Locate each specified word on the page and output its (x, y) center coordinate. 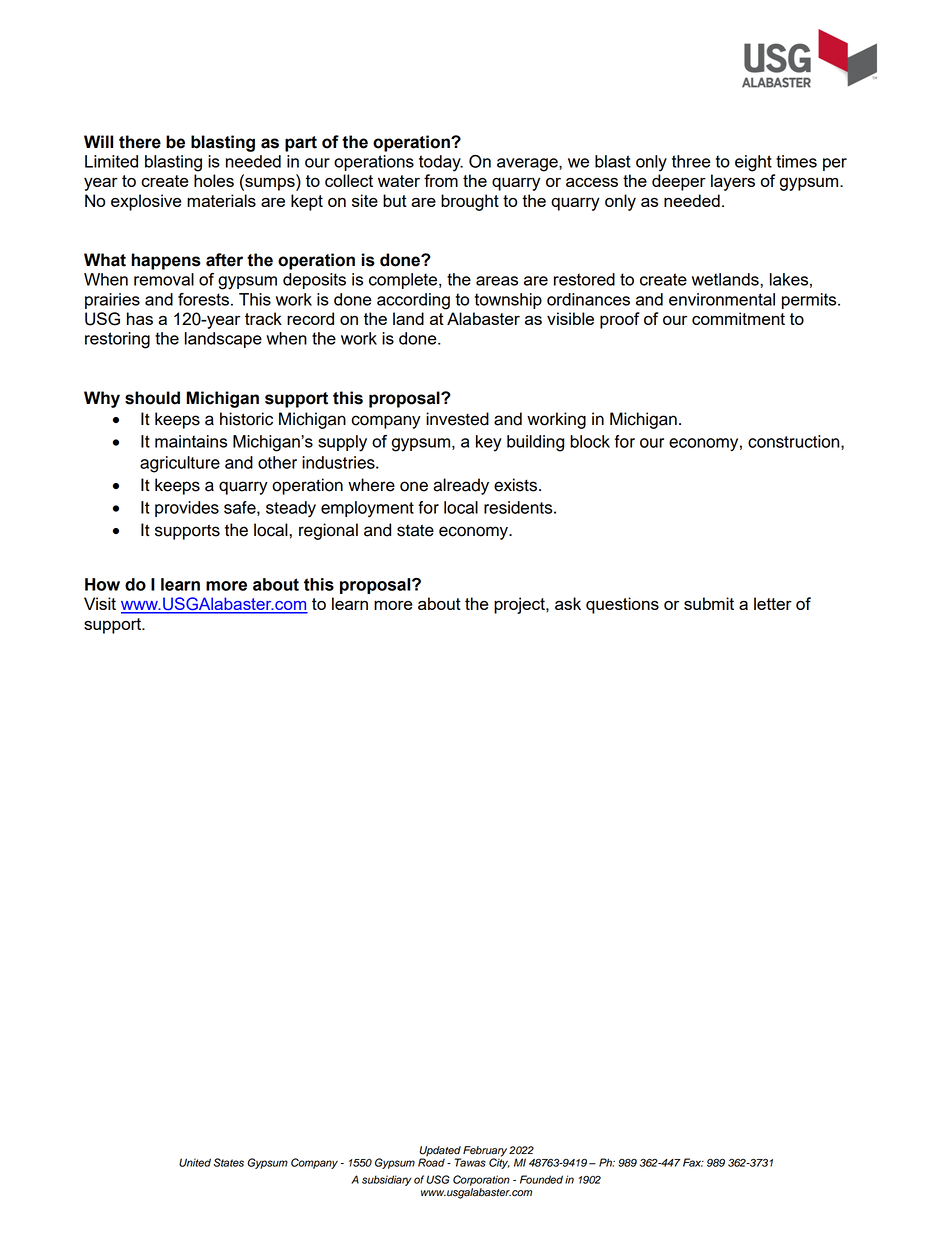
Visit (100, 603)
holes (214, 180)
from (441, 180)
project (520, 605)
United (195, 1162)
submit (709, 603)
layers (733, 182)
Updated (440, 1152)
